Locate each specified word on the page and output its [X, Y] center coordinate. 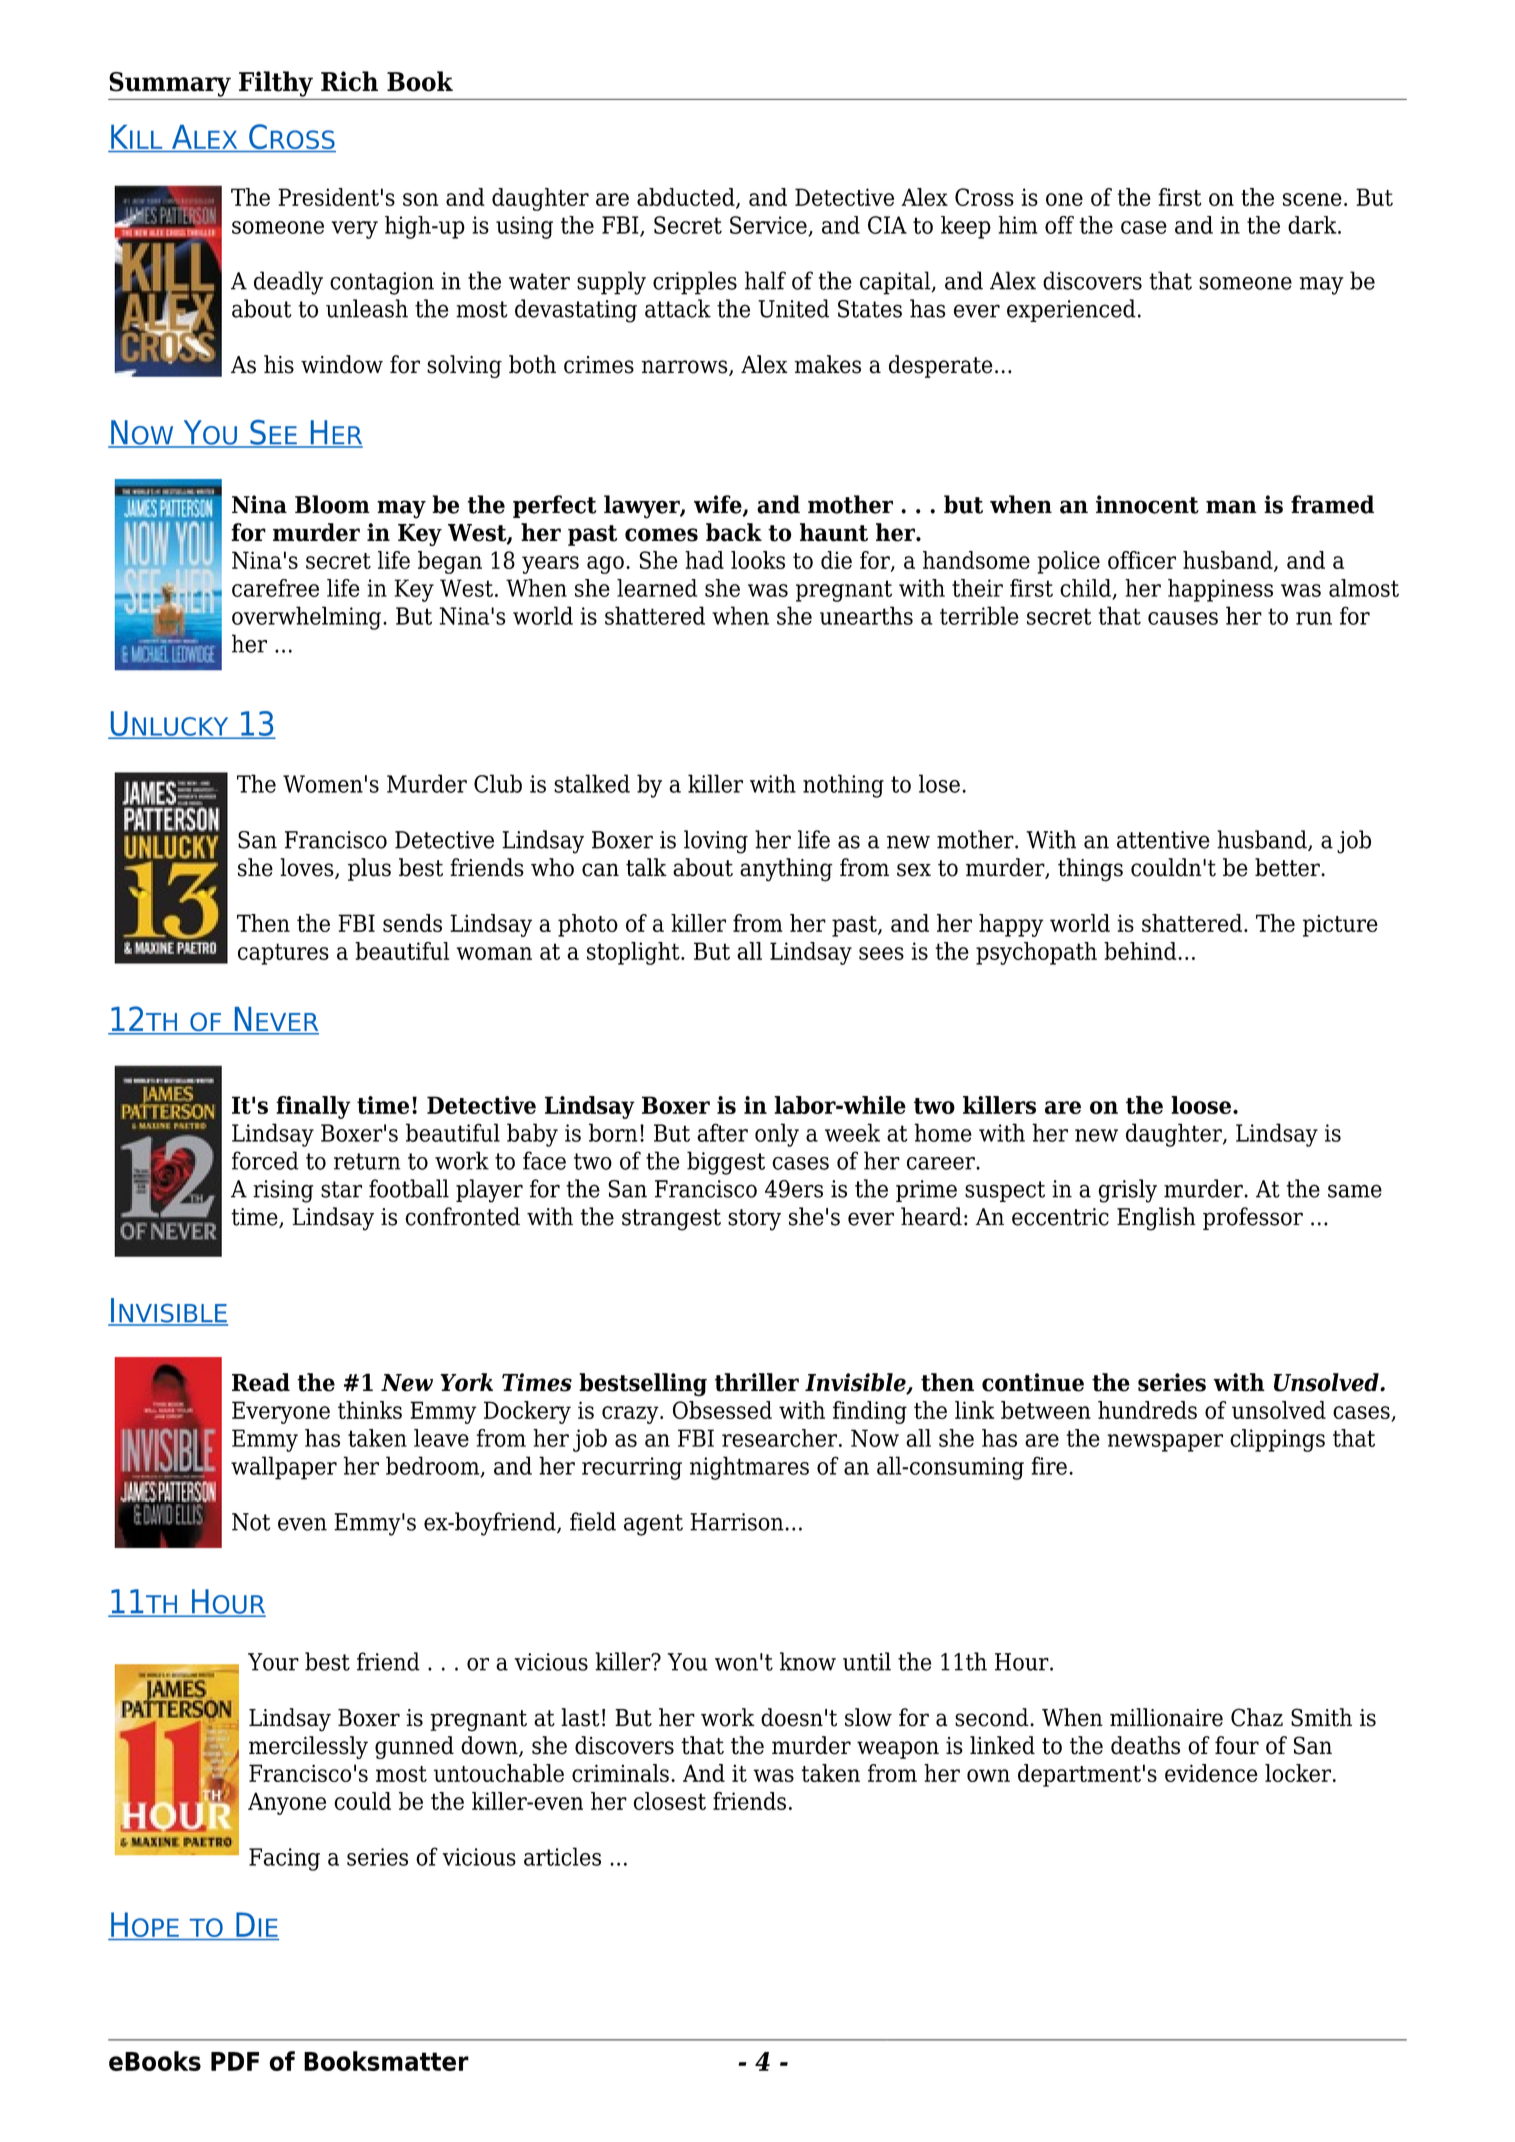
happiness [1220, 590]
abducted [687, 198]
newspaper [1165, 1443]
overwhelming [308, 618]
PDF [235, 2061]
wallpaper [284, 1468]
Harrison [737, 1522]
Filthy [276, 84]
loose [1201, 1105]
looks [758, 560]
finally [313, 1107]
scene [1312, 199]
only [777, 1135]
